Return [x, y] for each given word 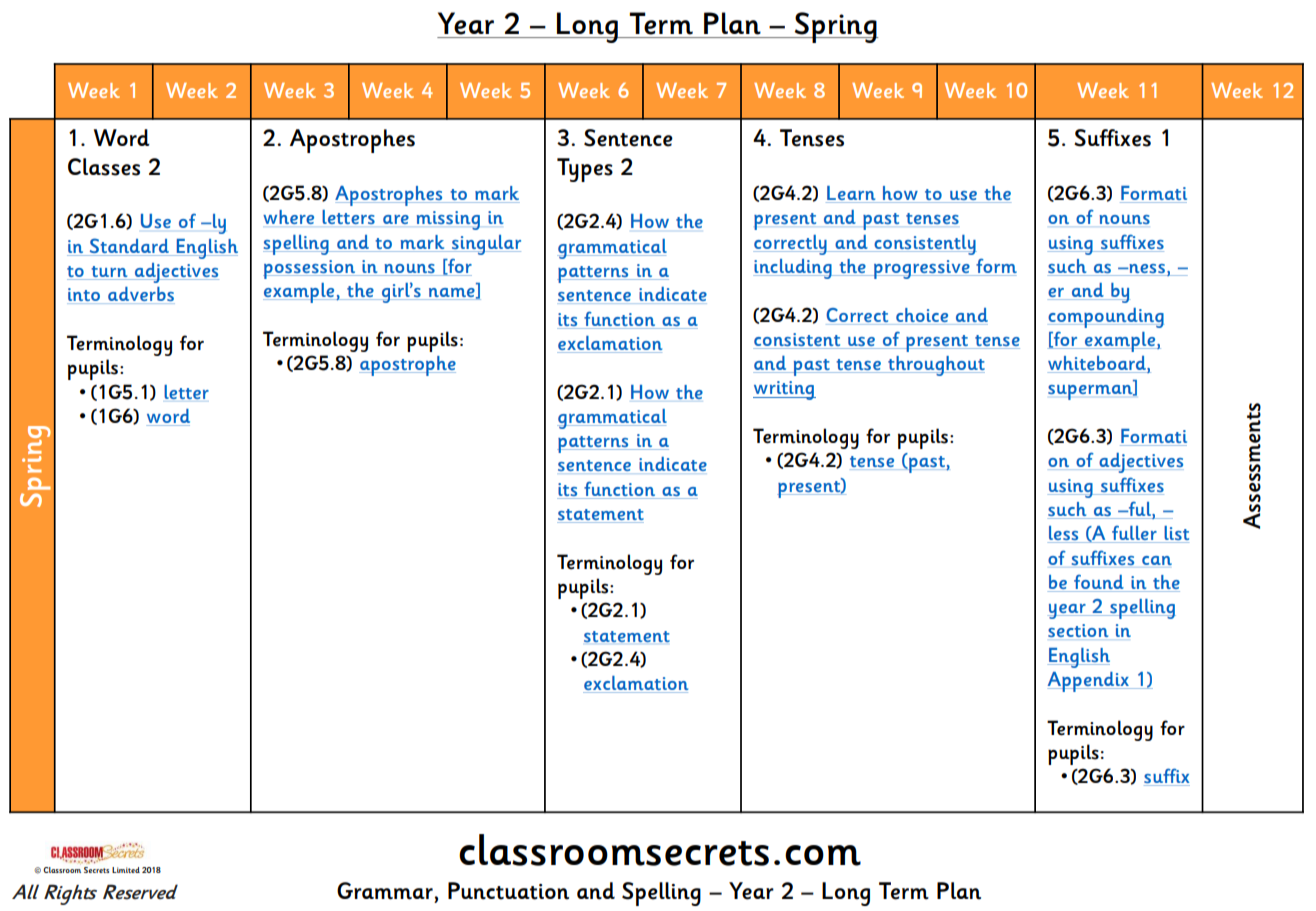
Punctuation [508, 891]
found [1099, 583]
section [1078, 630]
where [288, 217]
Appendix [1089, 682]
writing [784, 390]
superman [1091, 392]
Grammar [385, 891]
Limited [126, 870]
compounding [1106, 318]
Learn [852, 194]
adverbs [140, 295]
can [1157, 560]
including [793, 269]
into [85, 296]
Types [585, 170]
